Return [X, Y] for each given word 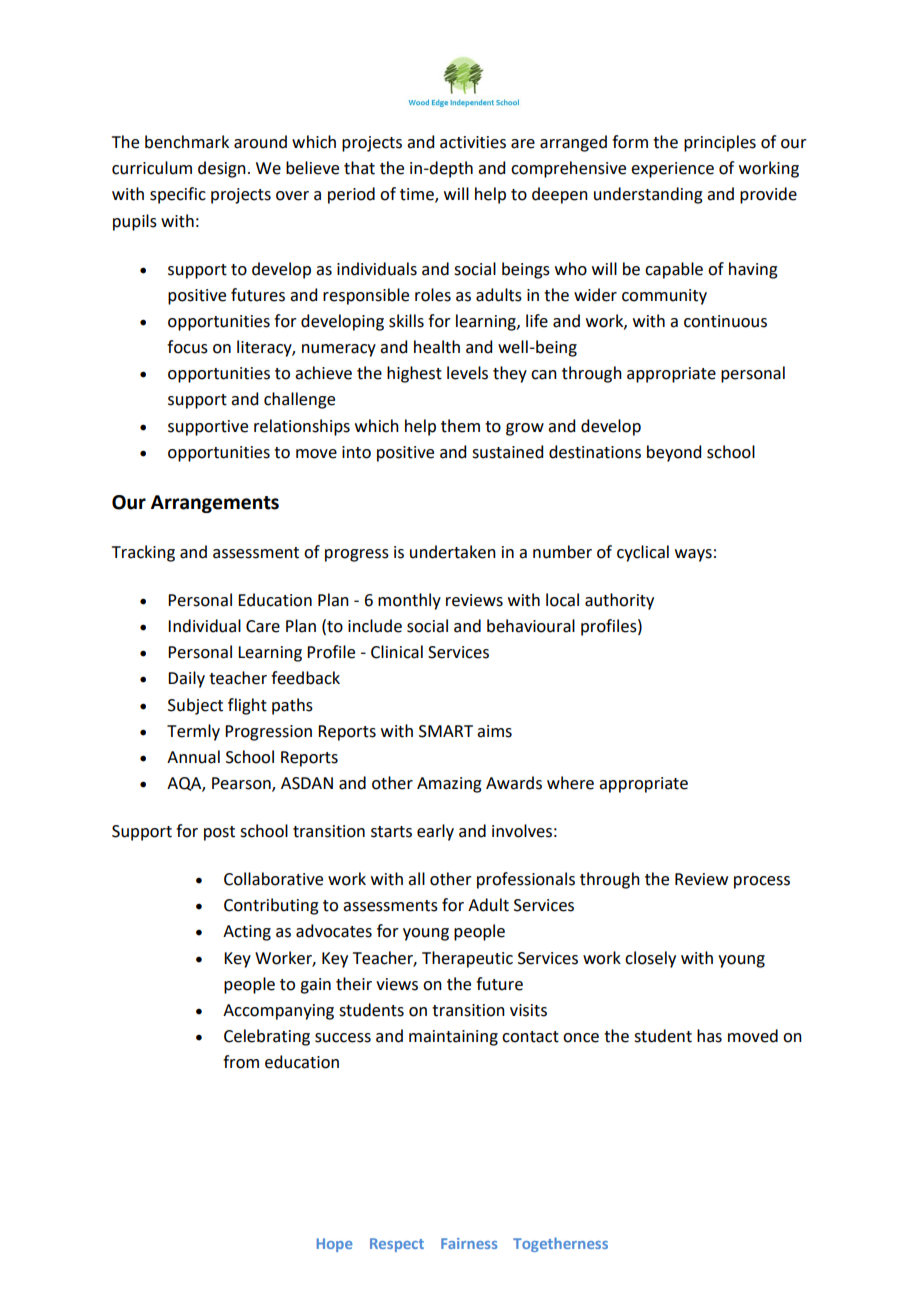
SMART [446, 731]
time [418, 195]
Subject [195, 706]
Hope [335, 1245]
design [222, 169]
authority [619, 601]
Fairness [469, 1243]
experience [672, 170]
